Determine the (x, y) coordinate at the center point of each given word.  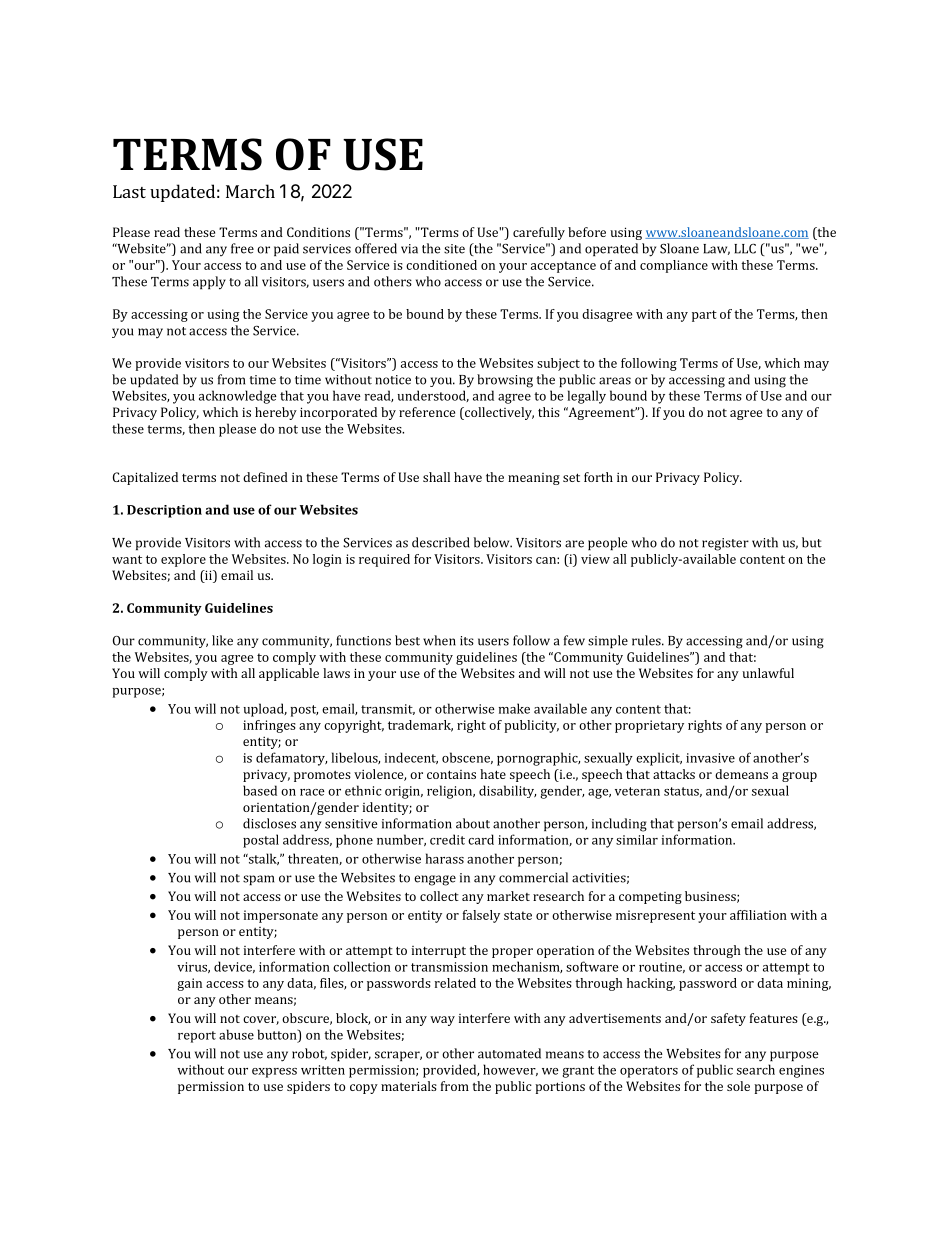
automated (509, 1053)
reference (427, 412)
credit (447, 839)
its (467, 641)
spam (258, 880)
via (409, 249)
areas (615, 381)
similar (637, 840)
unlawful (768, 673)
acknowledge (238, 397)
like (222, 640)
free (242, 248)
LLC (745, 249)
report (197, 1037)
